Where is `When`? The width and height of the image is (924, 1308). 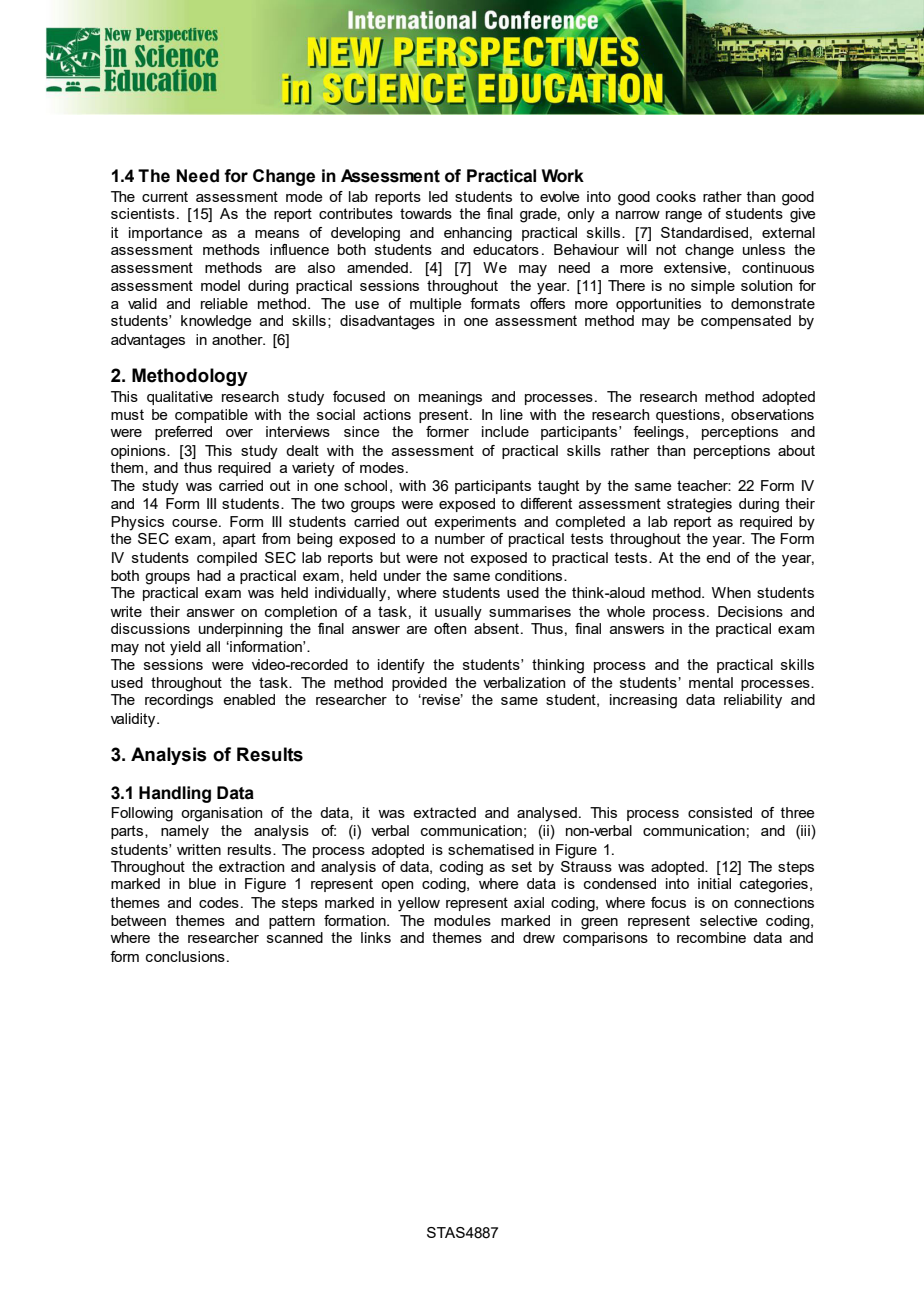
When is located at coordinates (731, 592).
